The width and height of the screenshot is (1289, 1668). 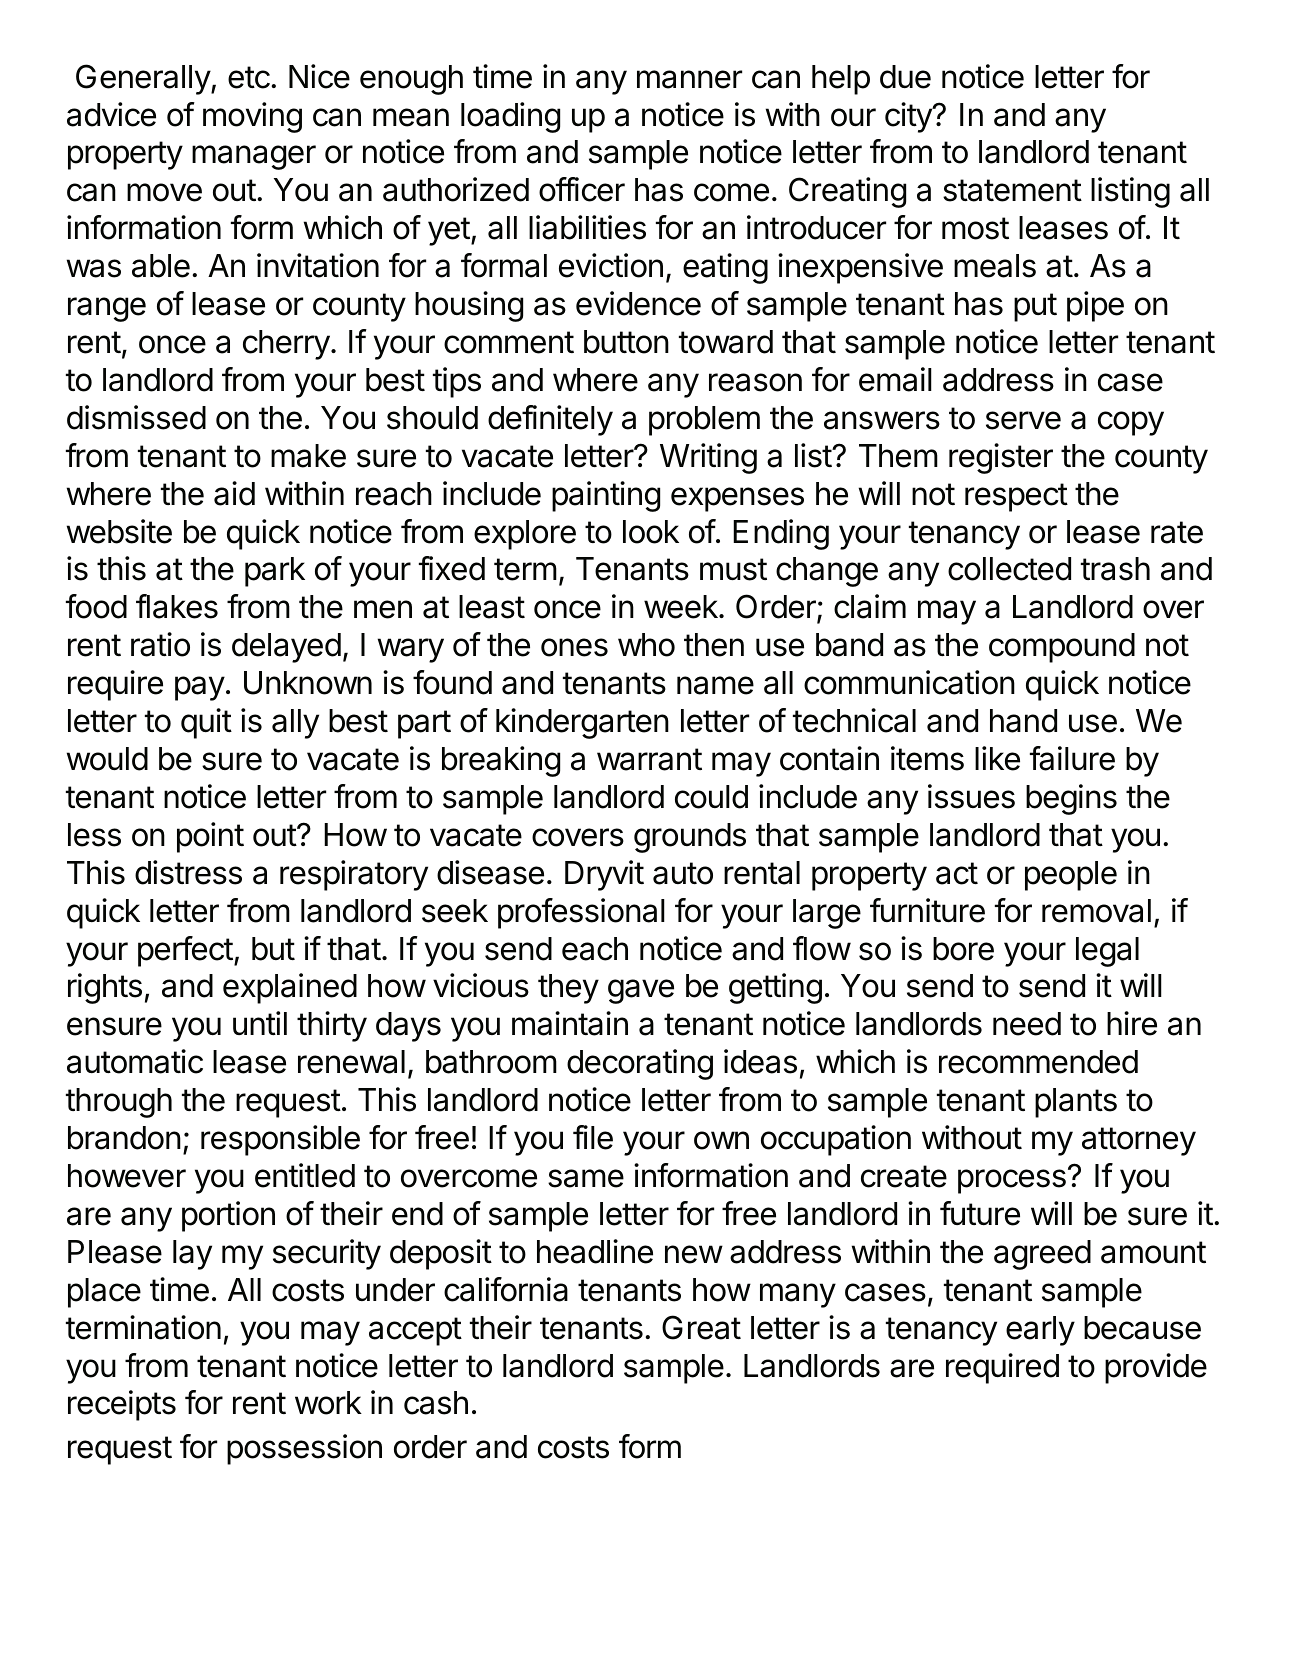 I want to click on perfect, so click(x=185, y=951).
